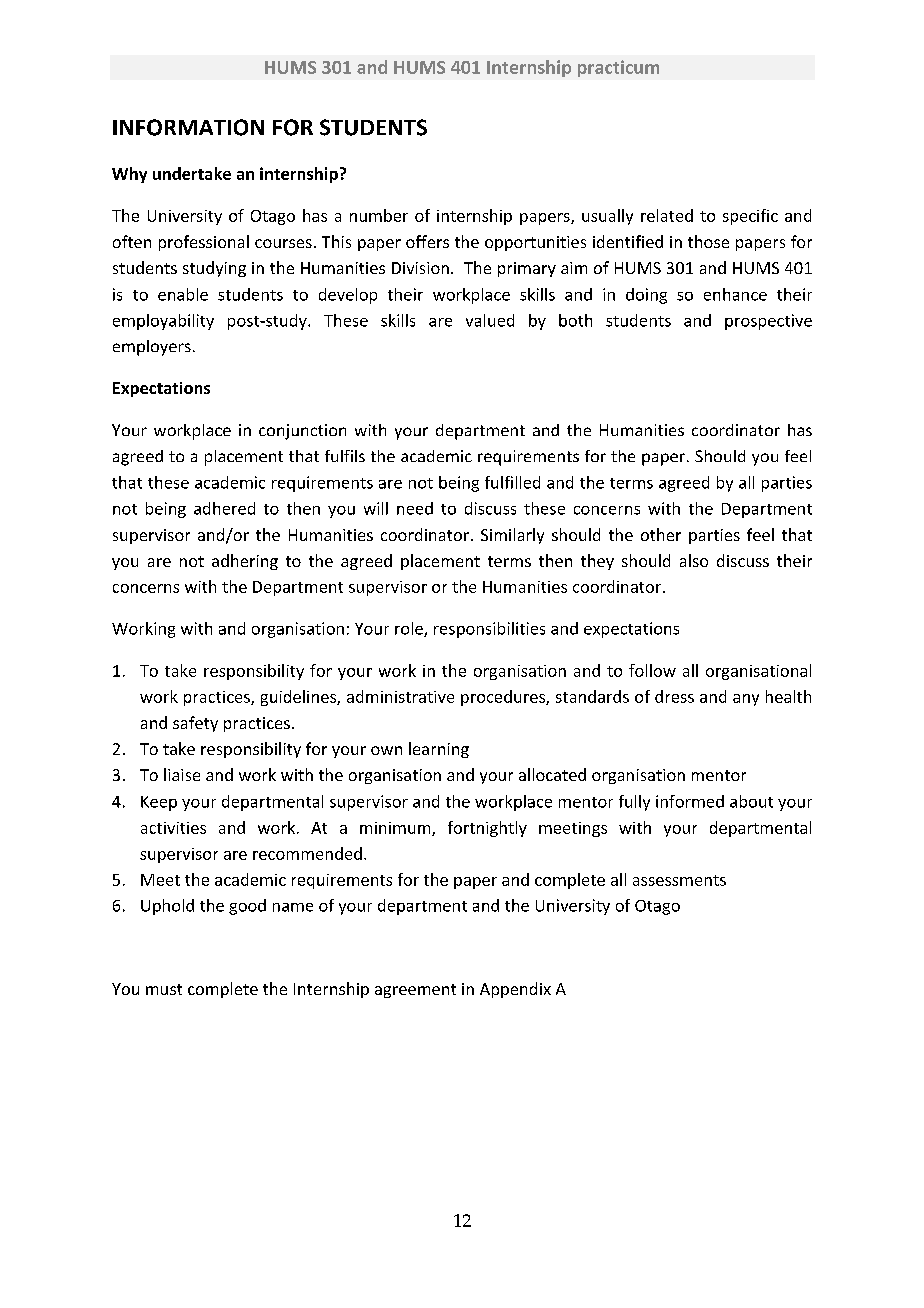  I want to click on must, so click(164, 989).
